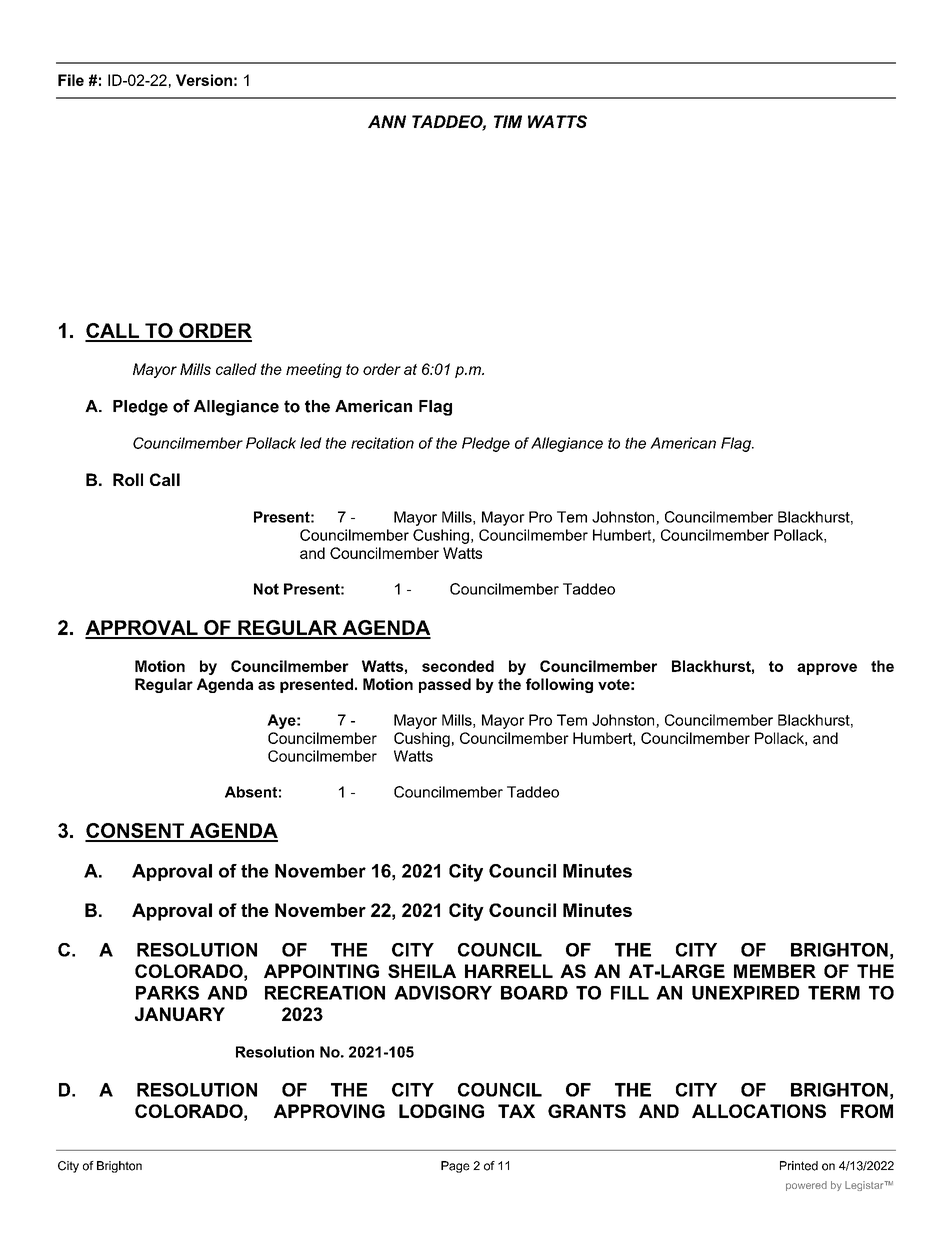  I want to click on ANN, so click(387, 121).
